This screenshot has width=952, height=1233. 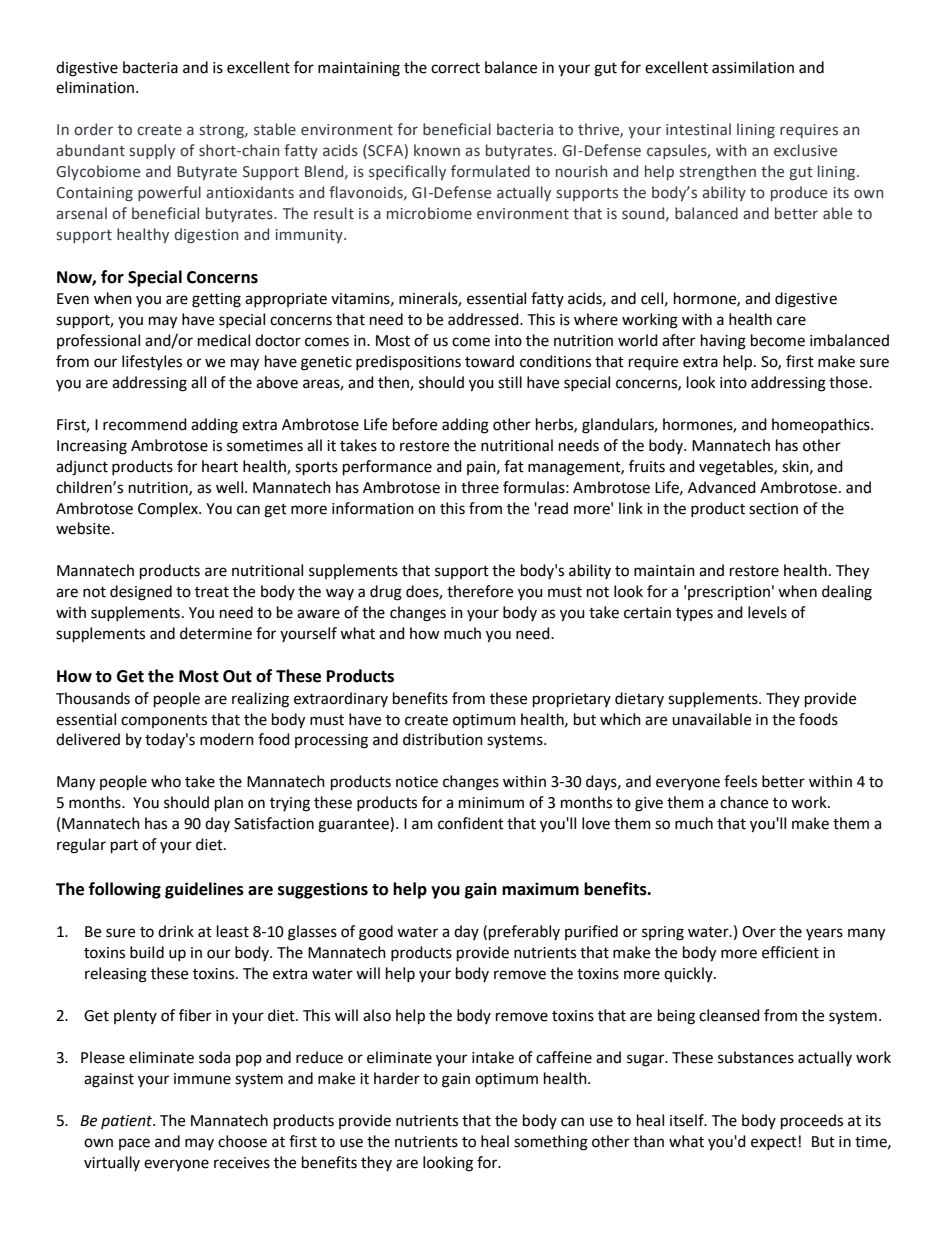 What do you see at coordinates (773, 509) in the screenshot?
I see `section` at bounding box center [773, 509].
